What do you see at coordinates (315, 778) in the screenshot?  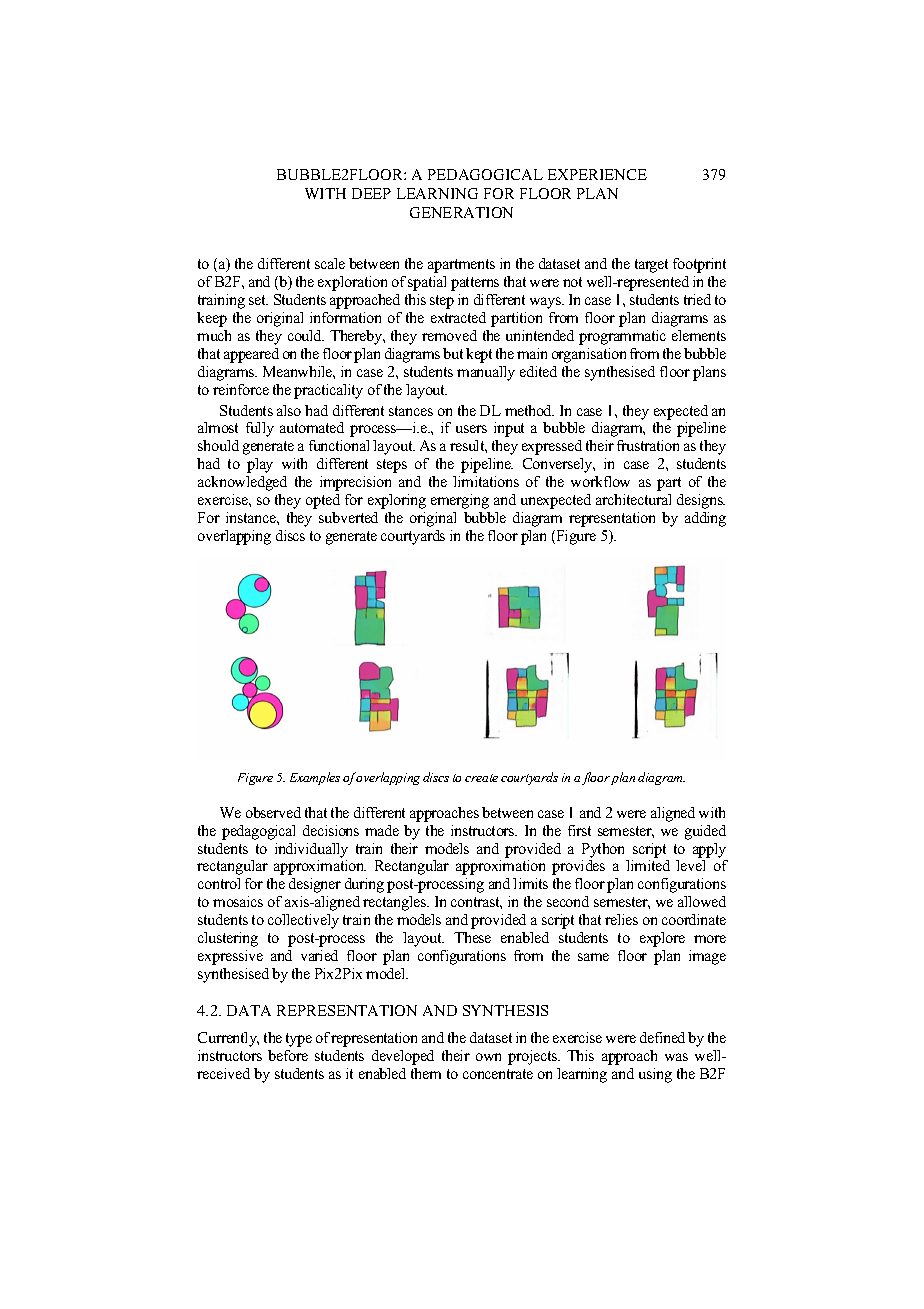 I see `Examples` at bounding box center [315, 778].
